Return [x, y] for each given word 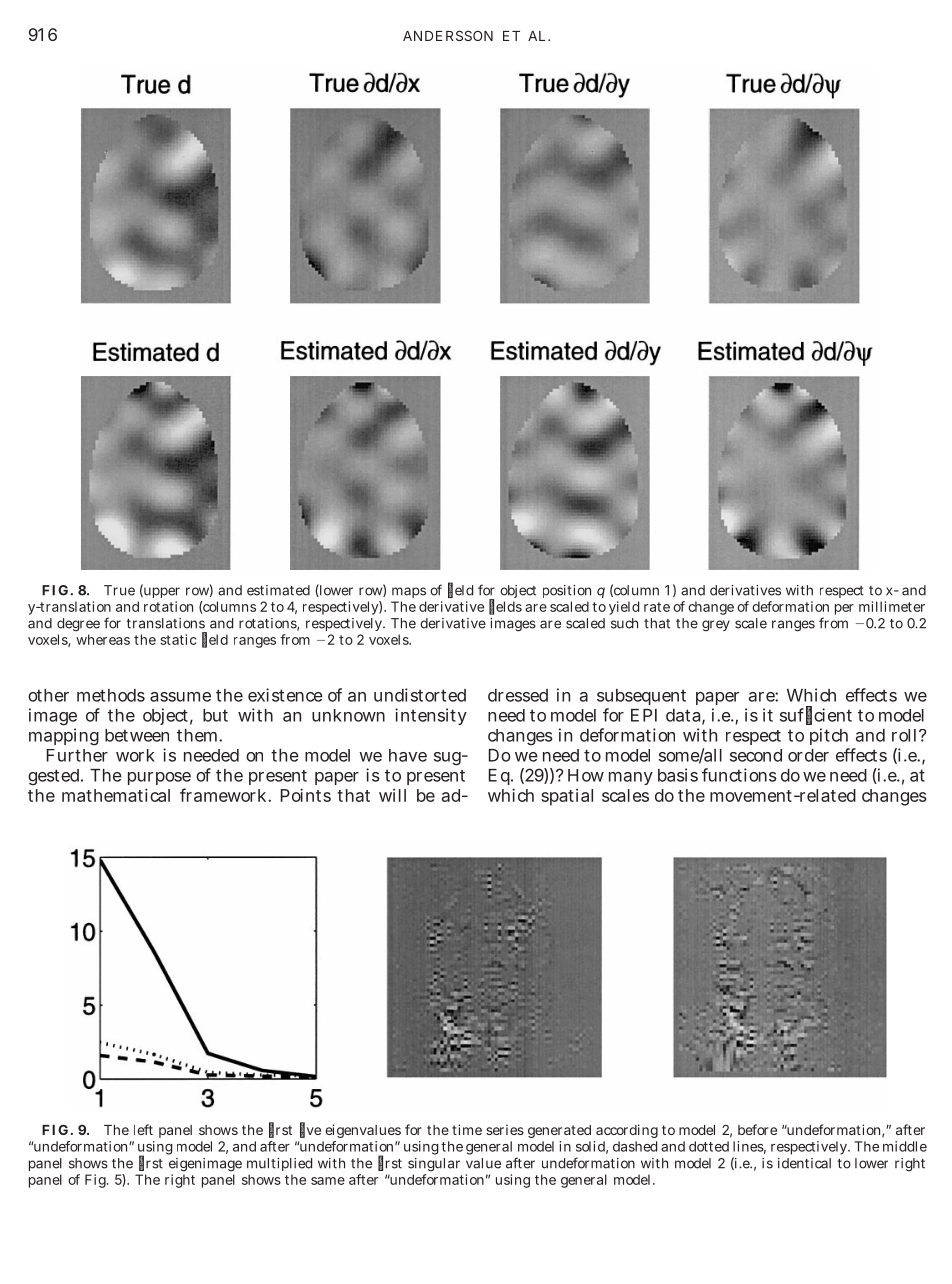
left [143, 1129]
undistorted [420, 695]
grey [716, 626]
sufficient [816, 715]
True [119, 590]
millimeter [892, 606]
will [392, 795]
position [567, 591]
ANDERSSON [448, 35]
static [178, 639]
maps [409, 592]
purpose [159, 778]
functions [739, 775]
